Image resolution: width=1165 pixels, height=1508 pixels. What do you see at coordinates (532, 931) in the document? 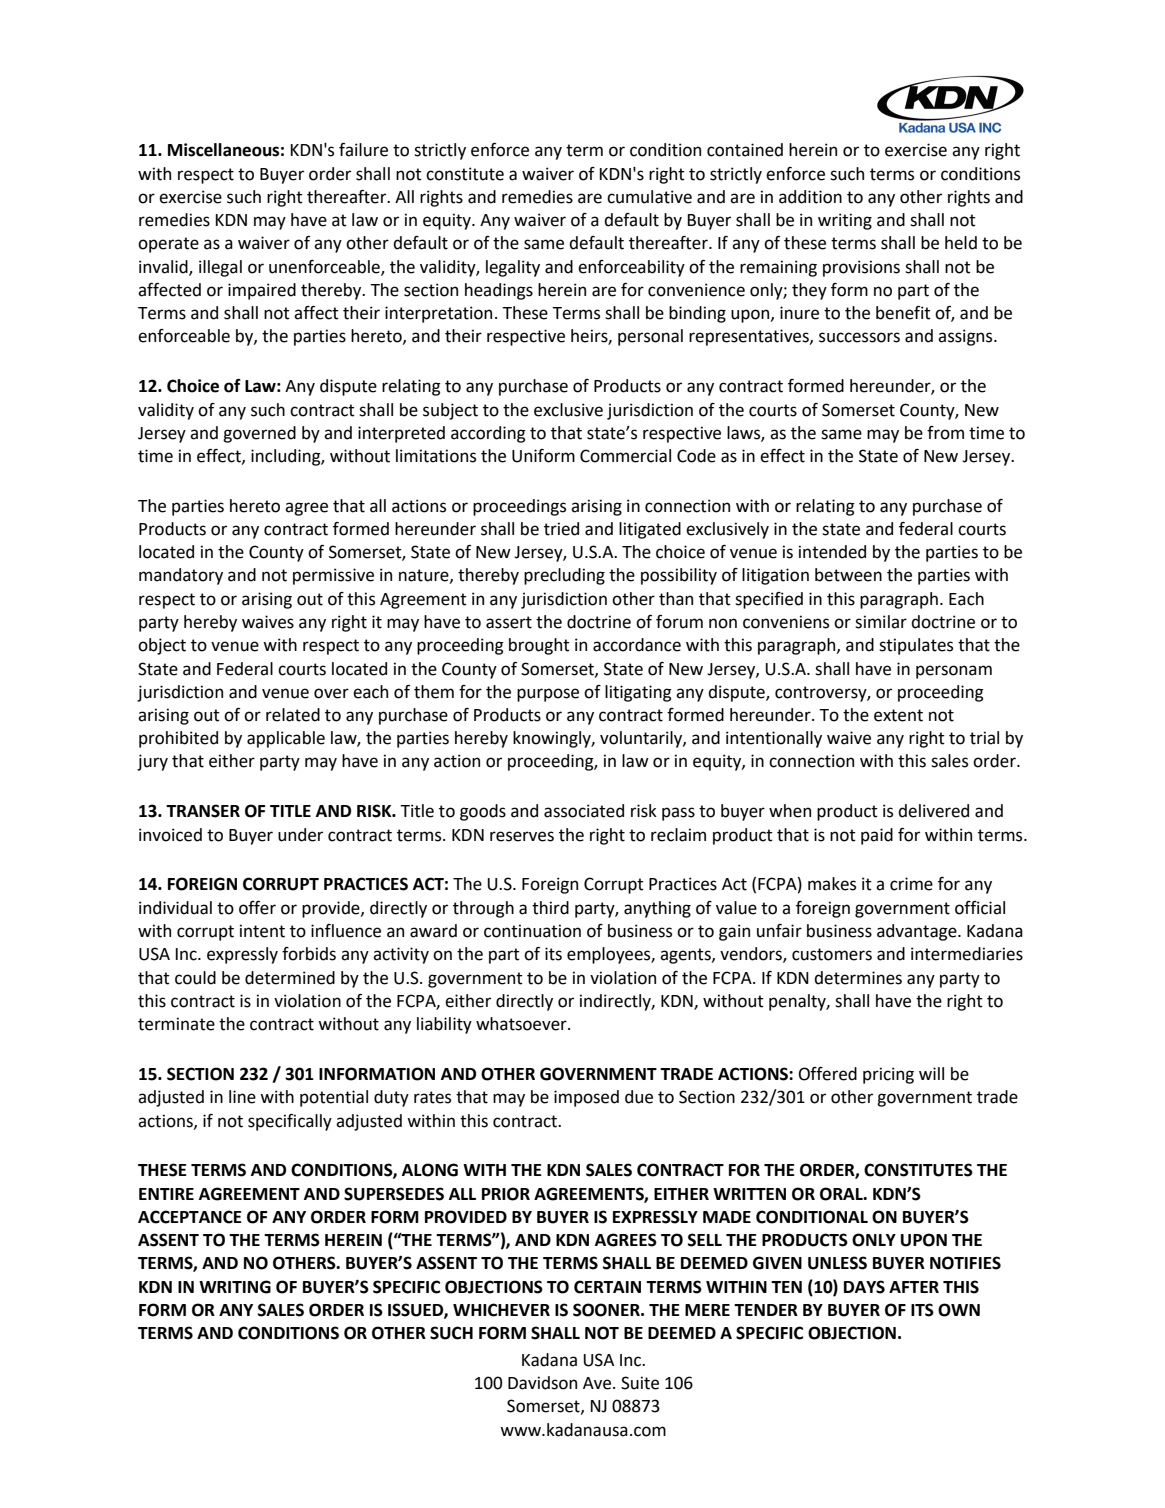
I see `continuation` at bounding box center [532, 931].
